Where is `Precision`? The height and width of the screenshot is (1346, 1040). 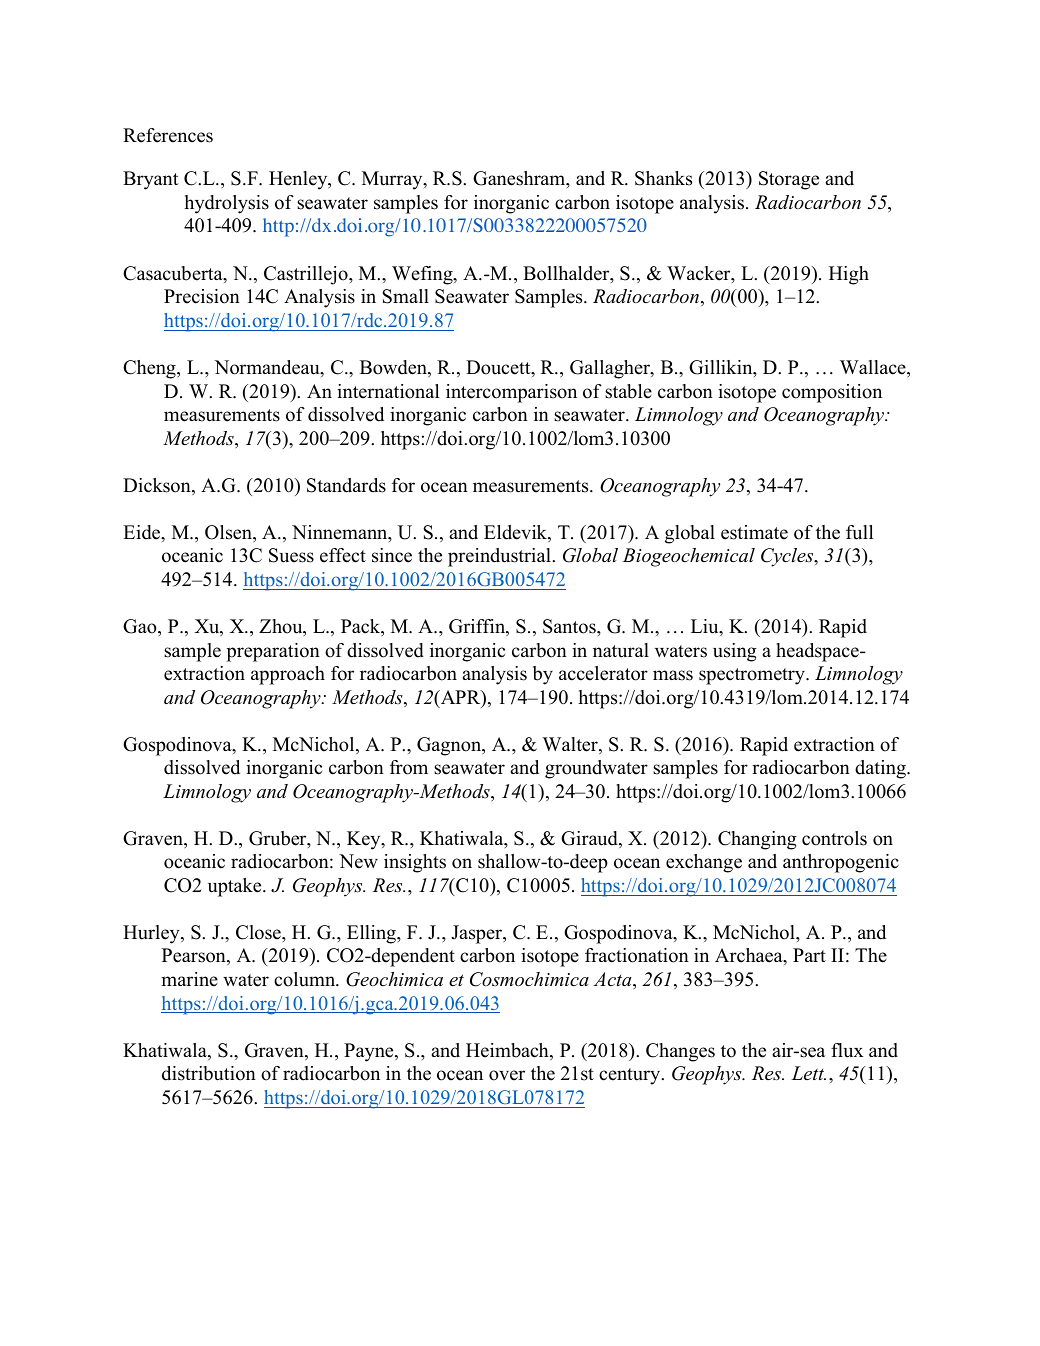
Precision is located at coordinates (202, 296).
